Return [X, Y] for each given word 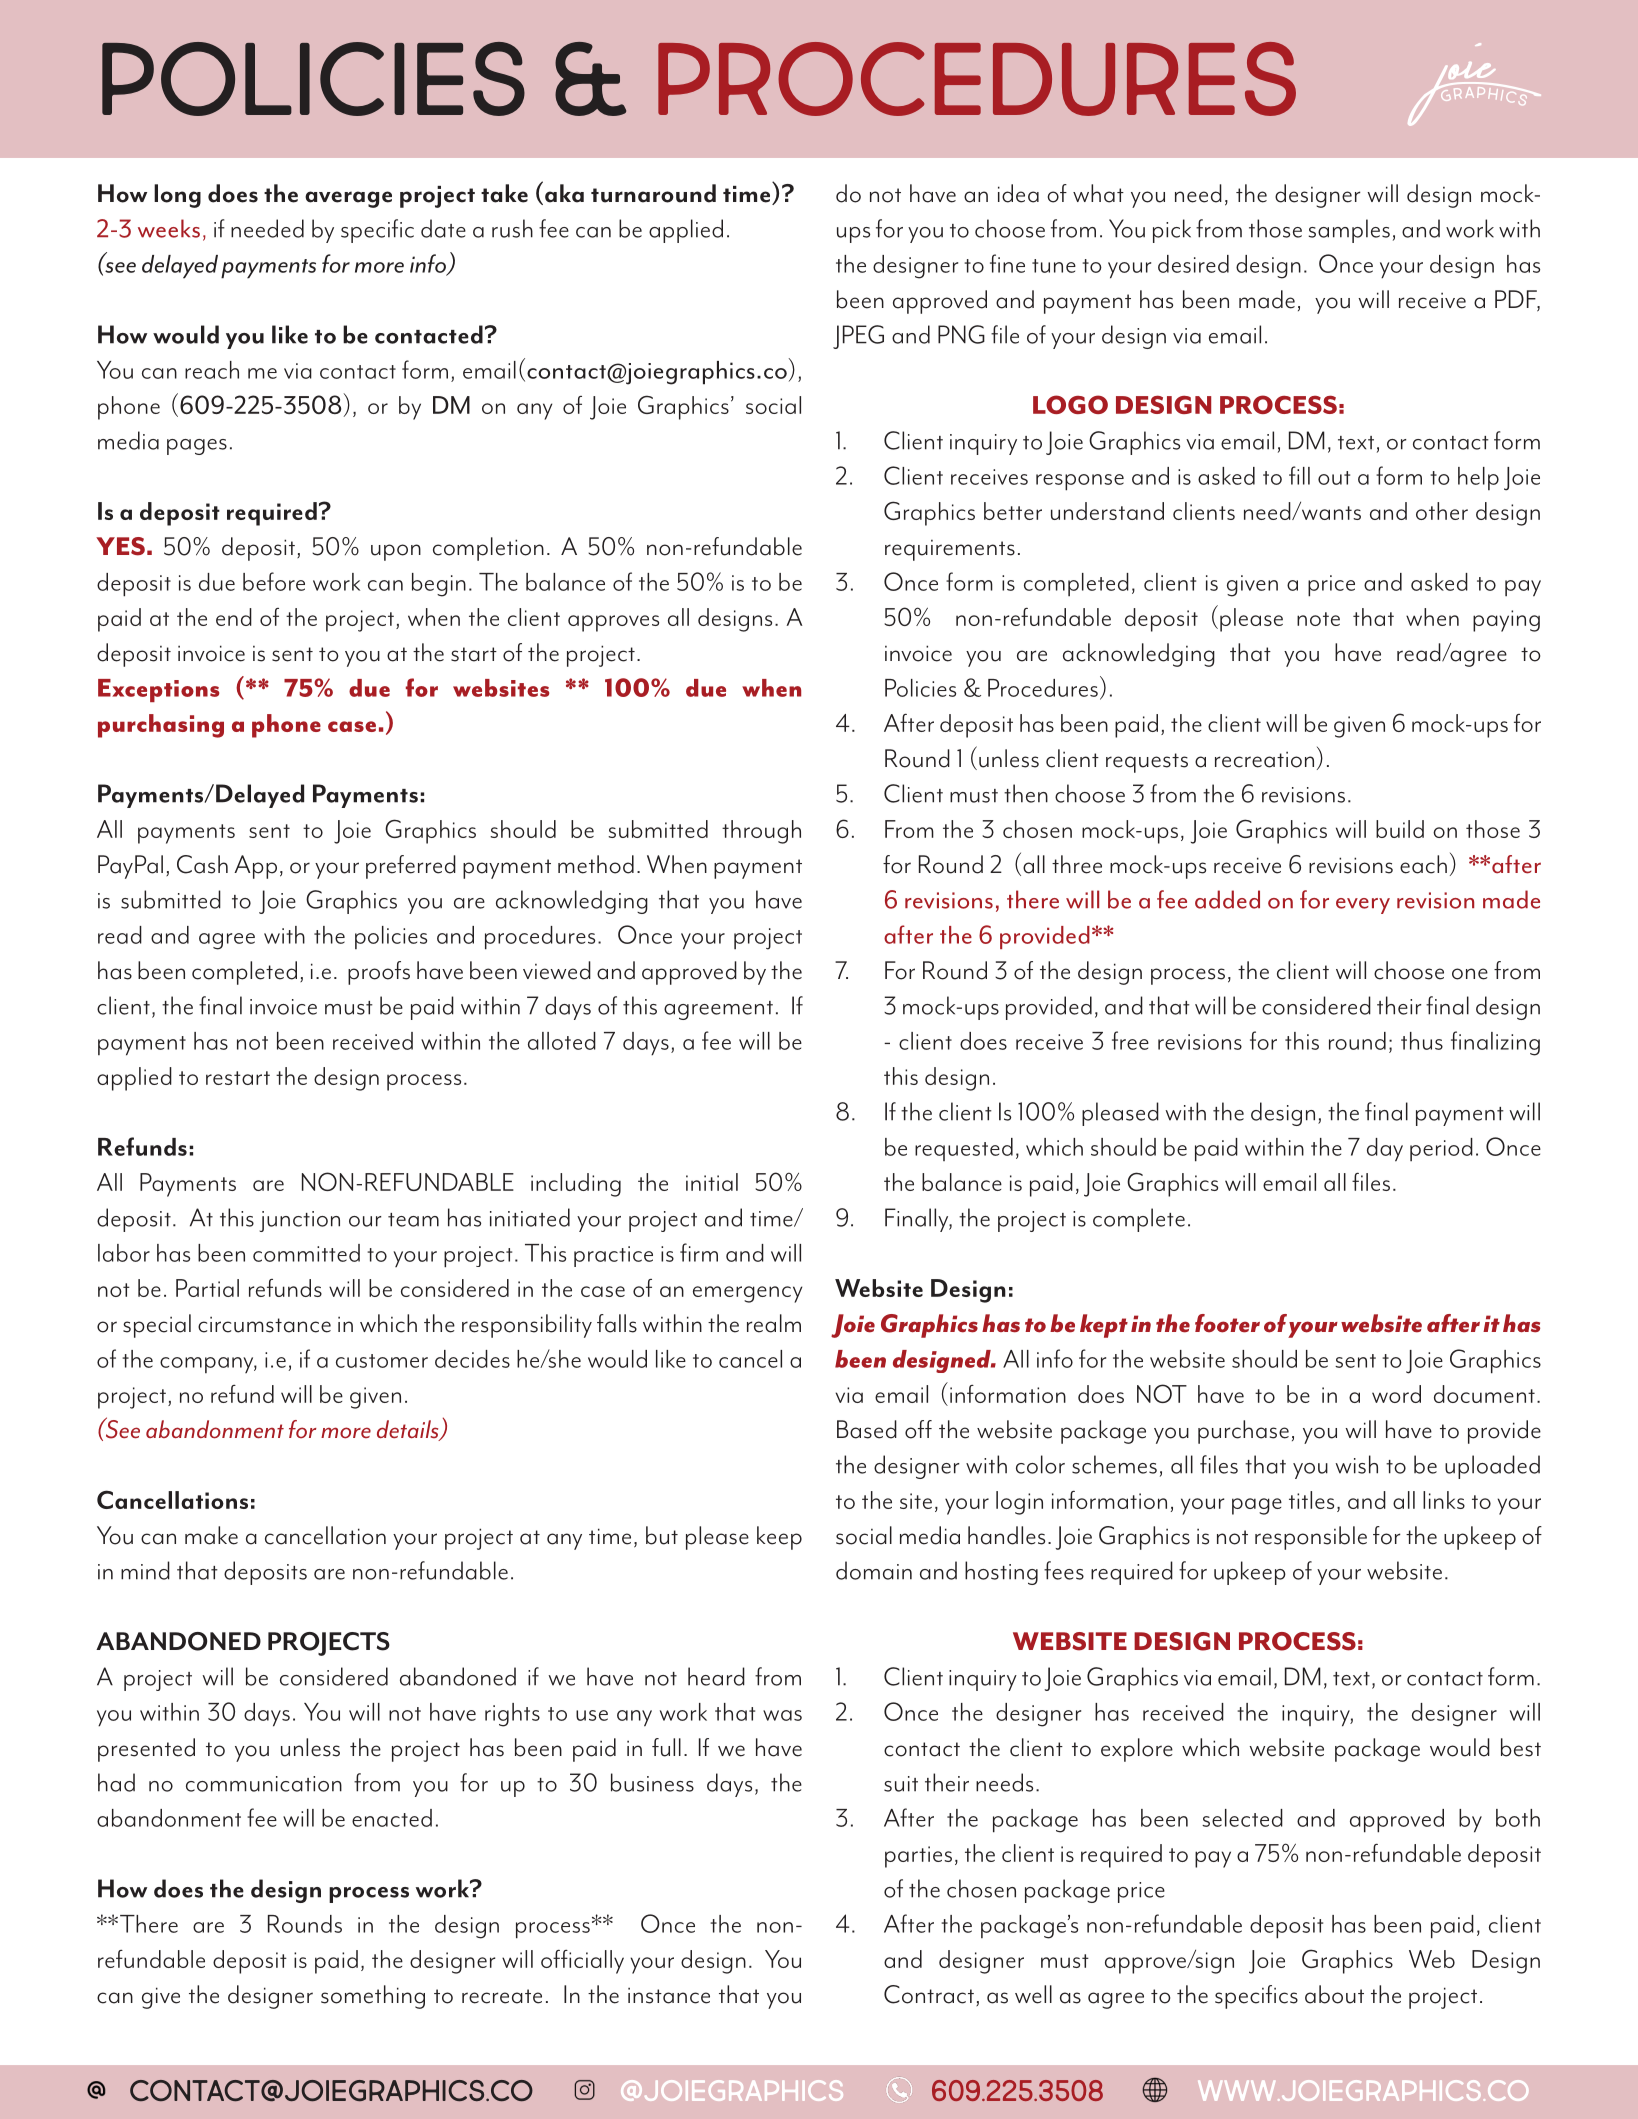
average [348, 199]
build [1400, 829]
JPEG [858, 337]
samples [1349, 231]
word [1396, 1394]
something [373, 1997]
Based [867, 1429]
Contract [929, 1994]
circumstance [264, 1324]
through [761, 832]
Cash [202, 864]
